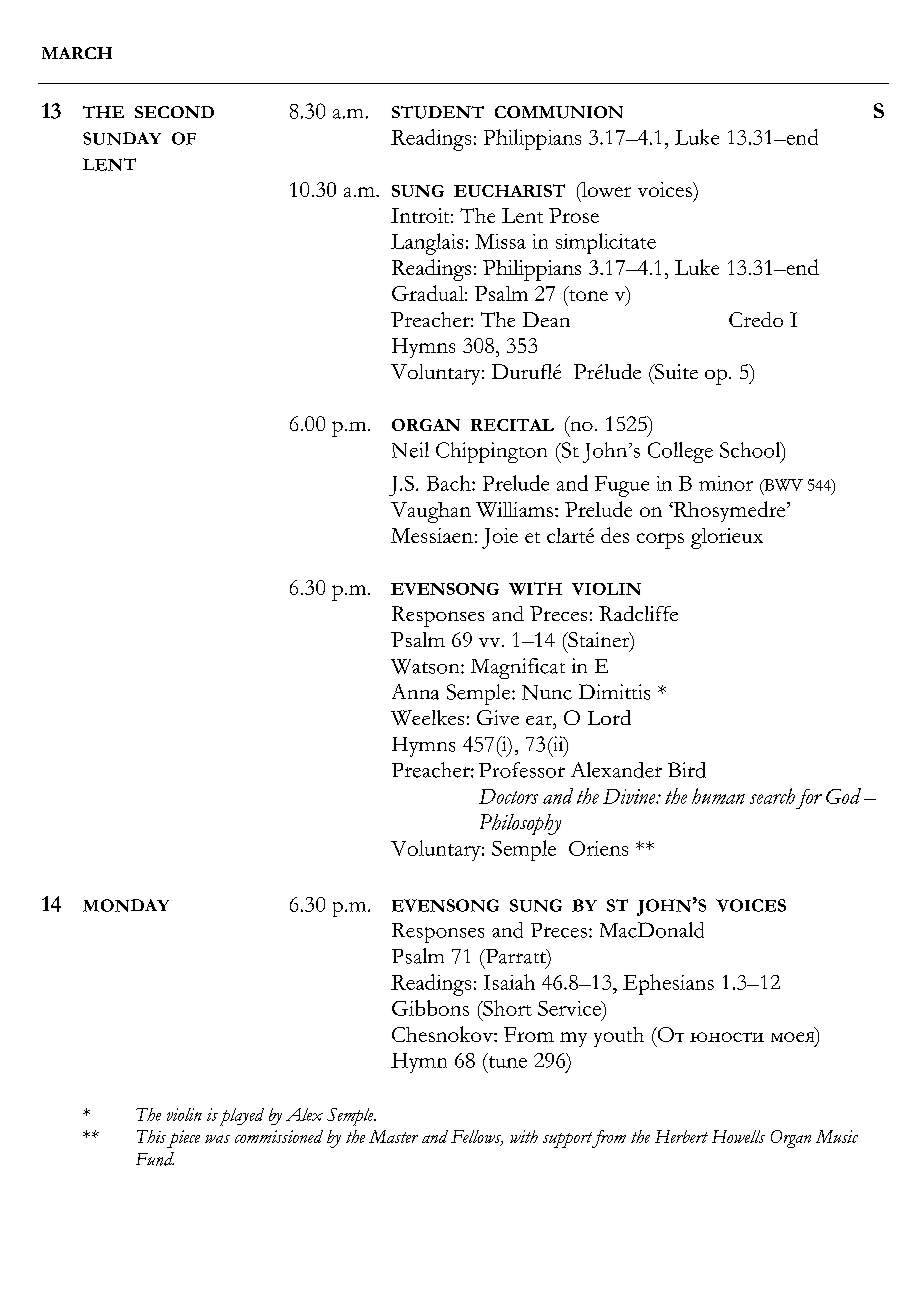 Image resolution: width=924 pixels, height=1313 pixels. I want to click on This, so click(151, 1136).
